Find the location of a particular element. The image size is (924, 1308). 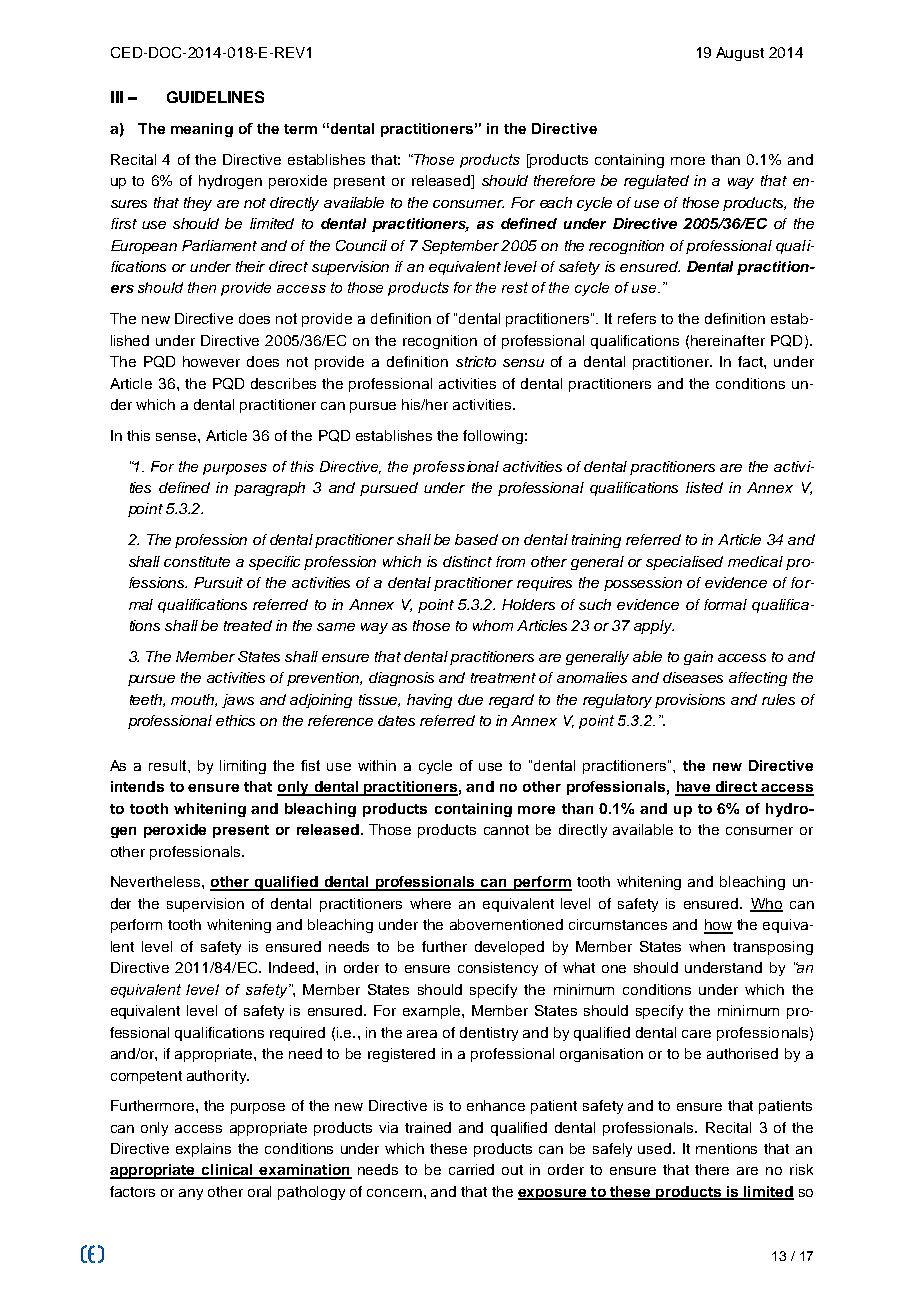

explains is located at coordinates (203, 1150).
